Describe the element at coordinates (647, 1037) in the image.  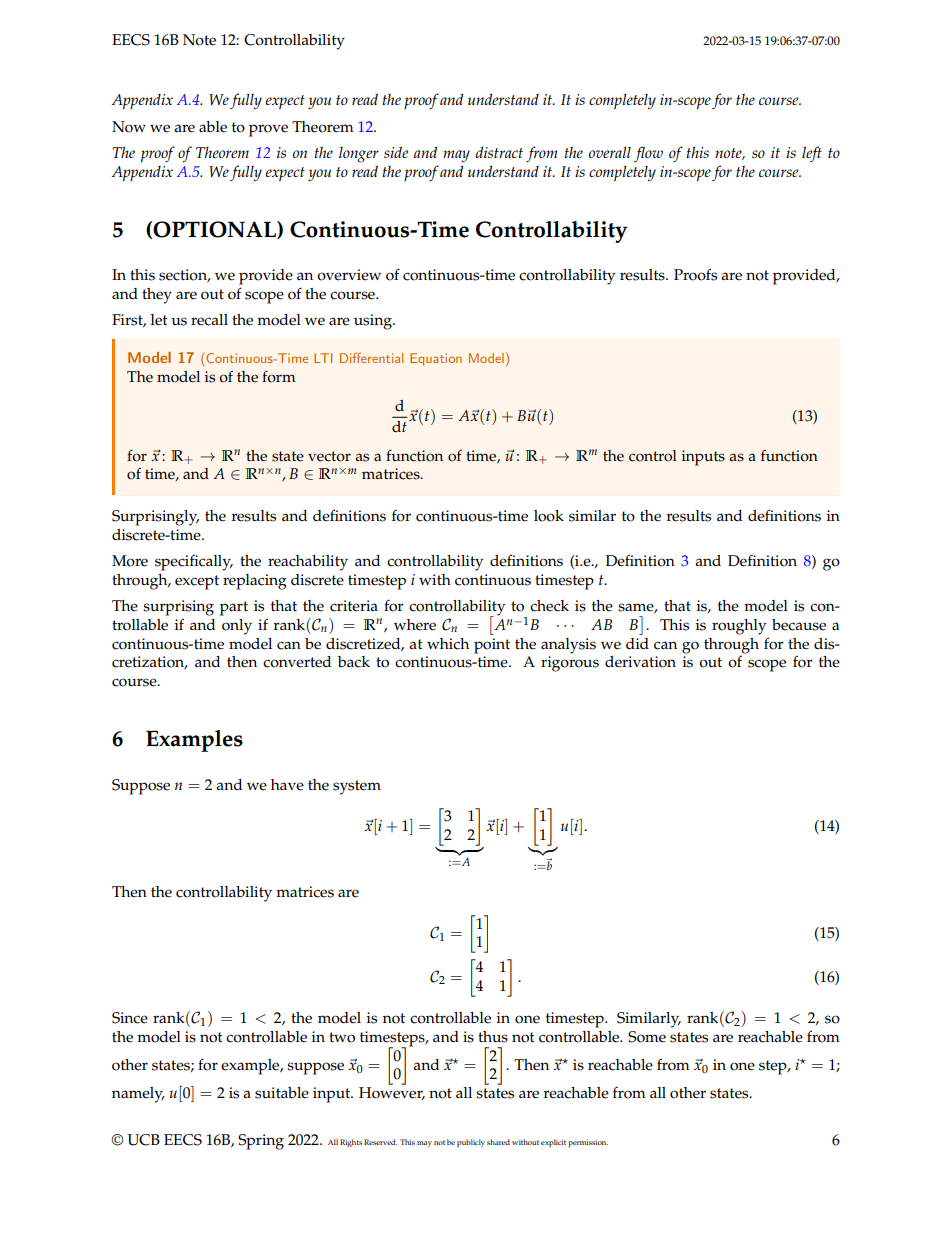
I see `Some` at that location.
